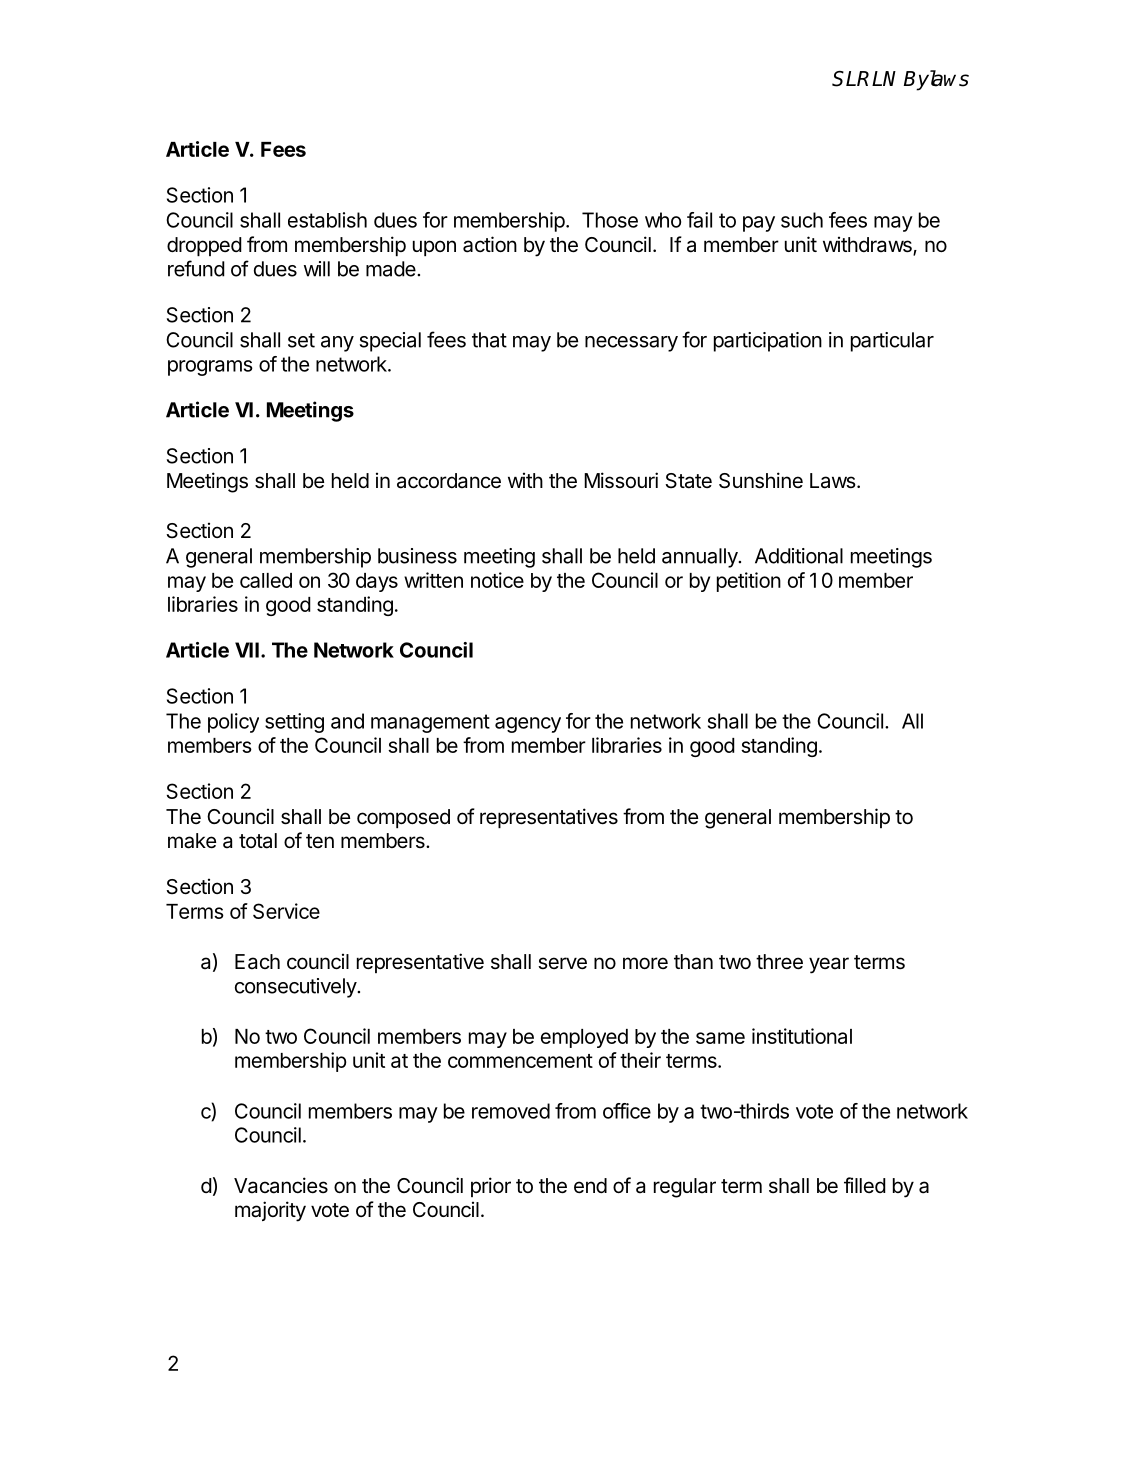 The height and width of the page is (1469, 1135). What do you see at coordinates (761, 480) in the page?
I see `Sunshine` at bounding box center [761, 480].
